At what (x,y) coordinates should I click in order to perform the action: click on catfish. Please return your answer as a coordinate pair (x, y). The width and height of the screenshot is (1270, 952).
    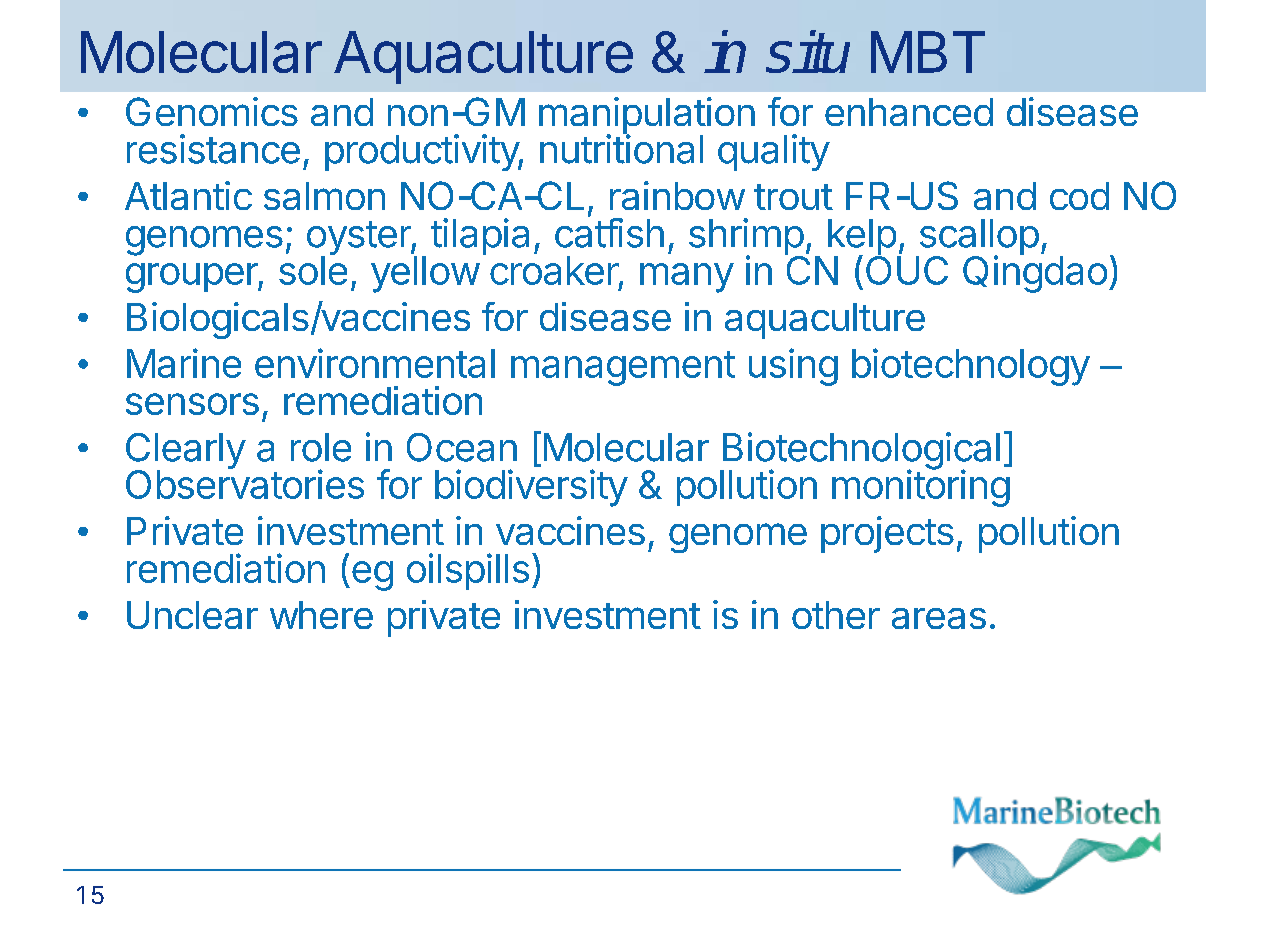
    Looking at the image, I should click on (609, 233).
